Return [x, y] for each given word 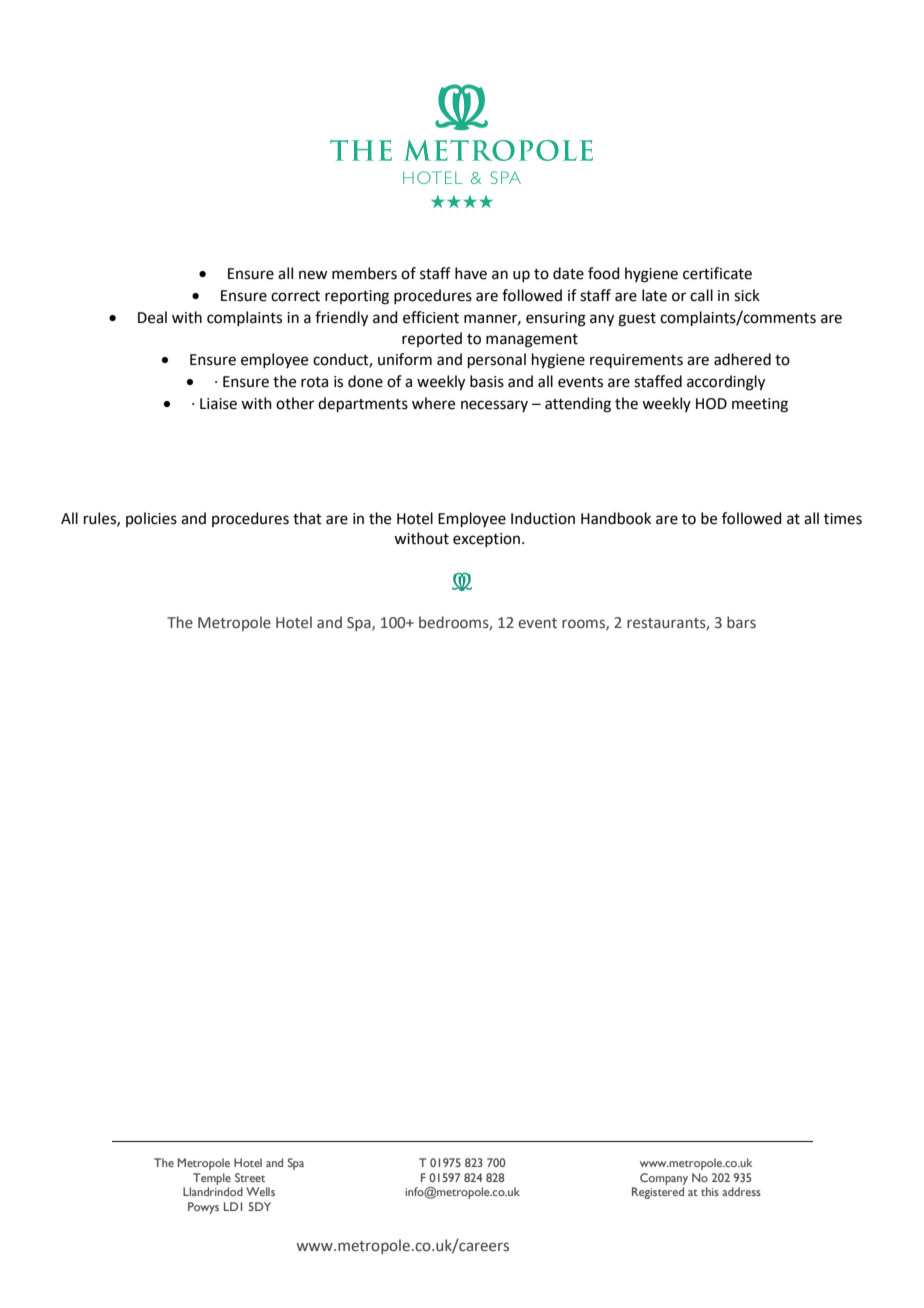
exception [486, 540]
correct [295, 296]
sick [747, 295]
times [843, 519]
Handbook [616, 518]
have [471, 273]
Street [250, 1177]
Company [664, 1179]
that [307, 518]
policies [151, 519]
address [741, 1191]
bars [741, 622]
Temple [212, 1179]
